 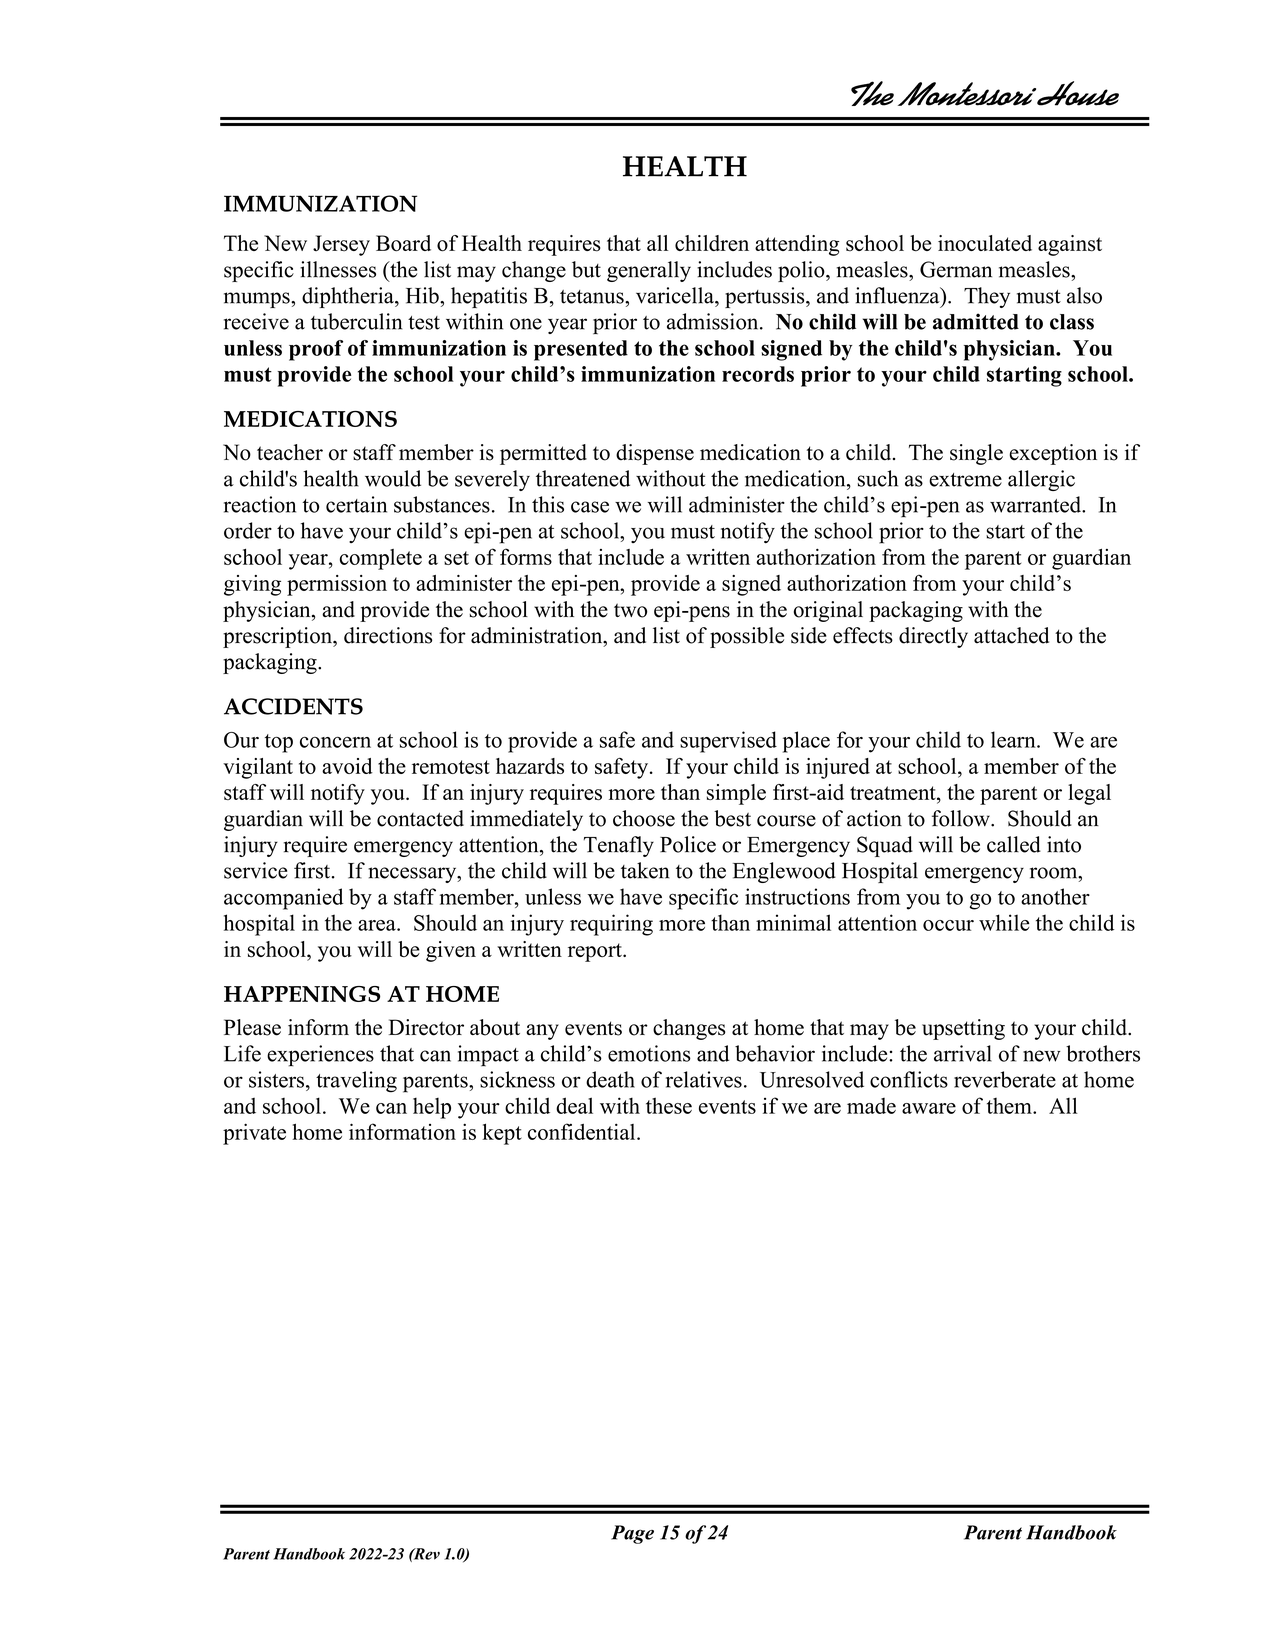 What do you see at coordinates (632, 1534) in the screenshot?
I see `Page` at bounding box center [632, 1534].
